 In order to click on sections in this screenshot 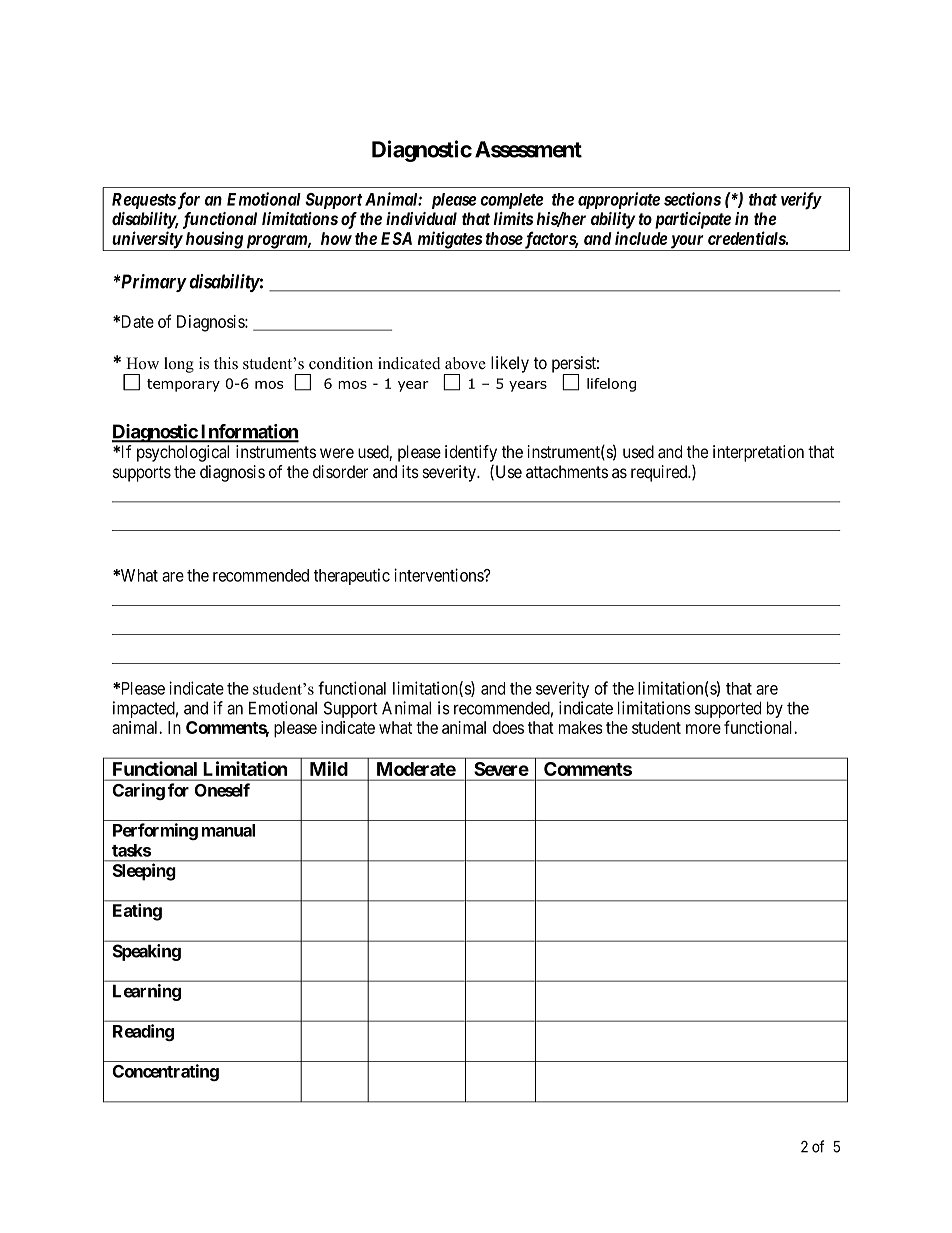, I will do `click(692, 199)`.
